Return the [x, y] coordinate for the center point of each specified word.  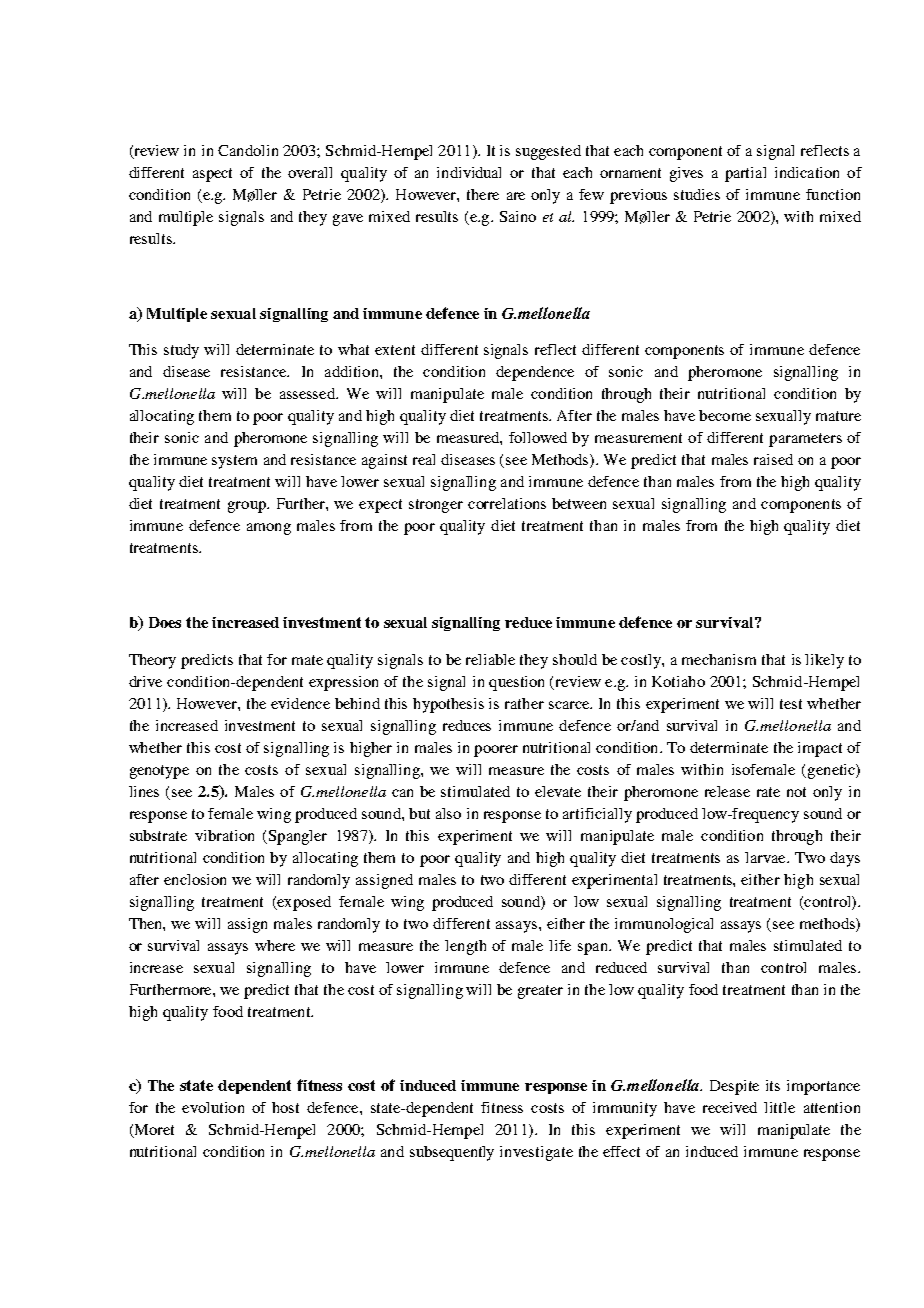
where [275, 945]
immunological [664, 925]
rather [524, 703]
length [465, 947]
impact [820, 749]
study [181, 351]
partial [745, 174]
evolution [213, 1107]
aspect [212, 175]
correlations [507, 503]
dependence [535, 373]
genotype [159, 772]
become [725, 415]
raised [773, 459]
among [269, 529]
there [483, 194]
